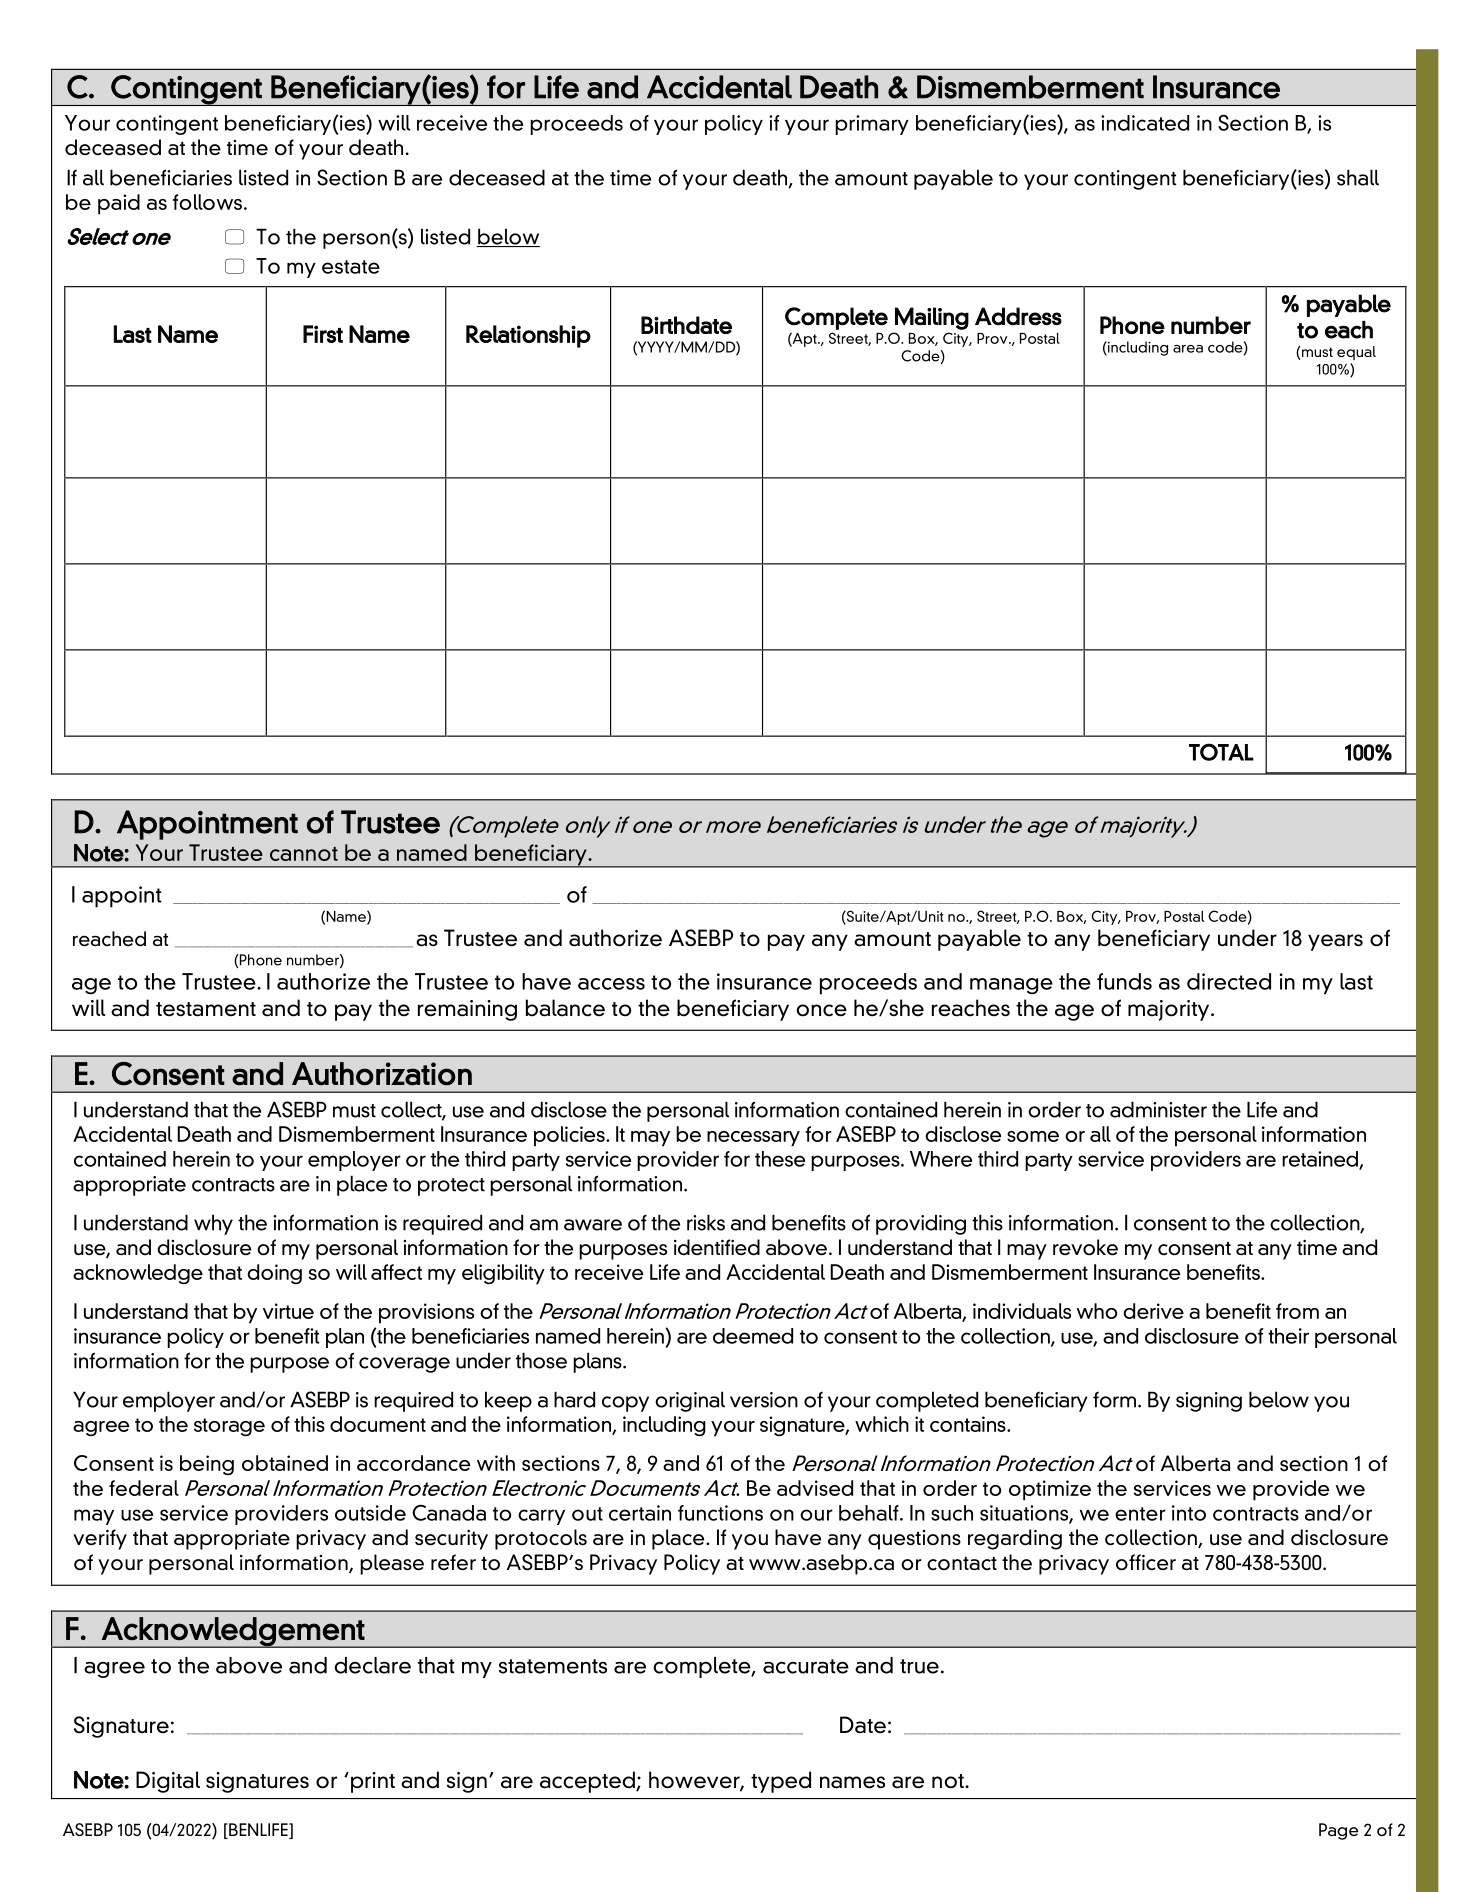  I want to click on storage, so click(229, 1427).
